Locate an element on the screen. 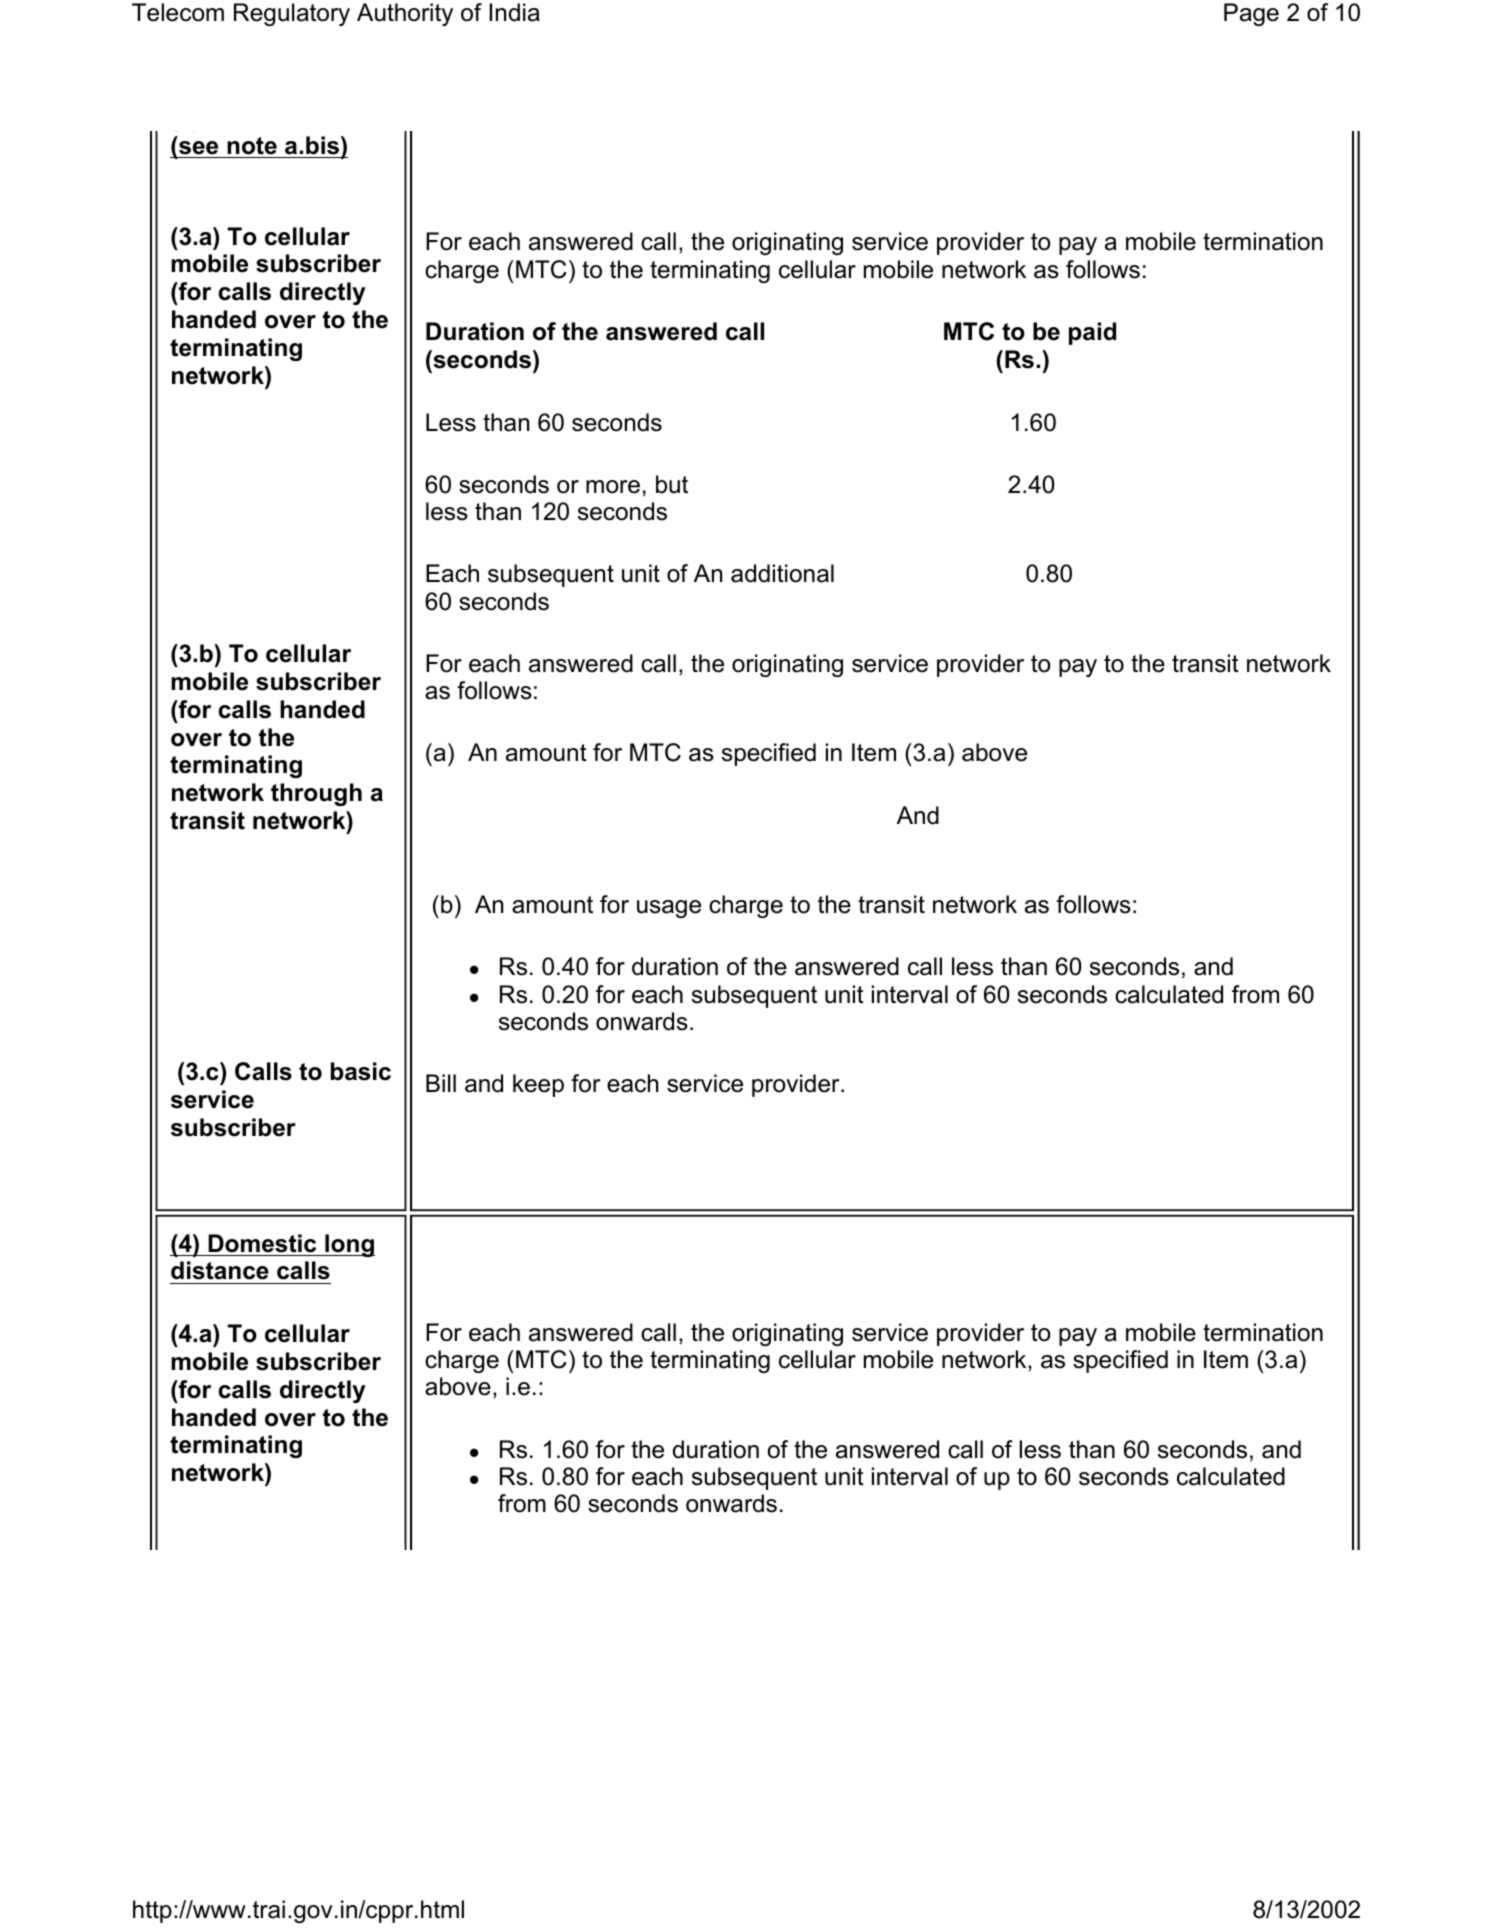 The width and height of the screenshot is (1493, 1932). additional is located at coordinates (782, 573).
